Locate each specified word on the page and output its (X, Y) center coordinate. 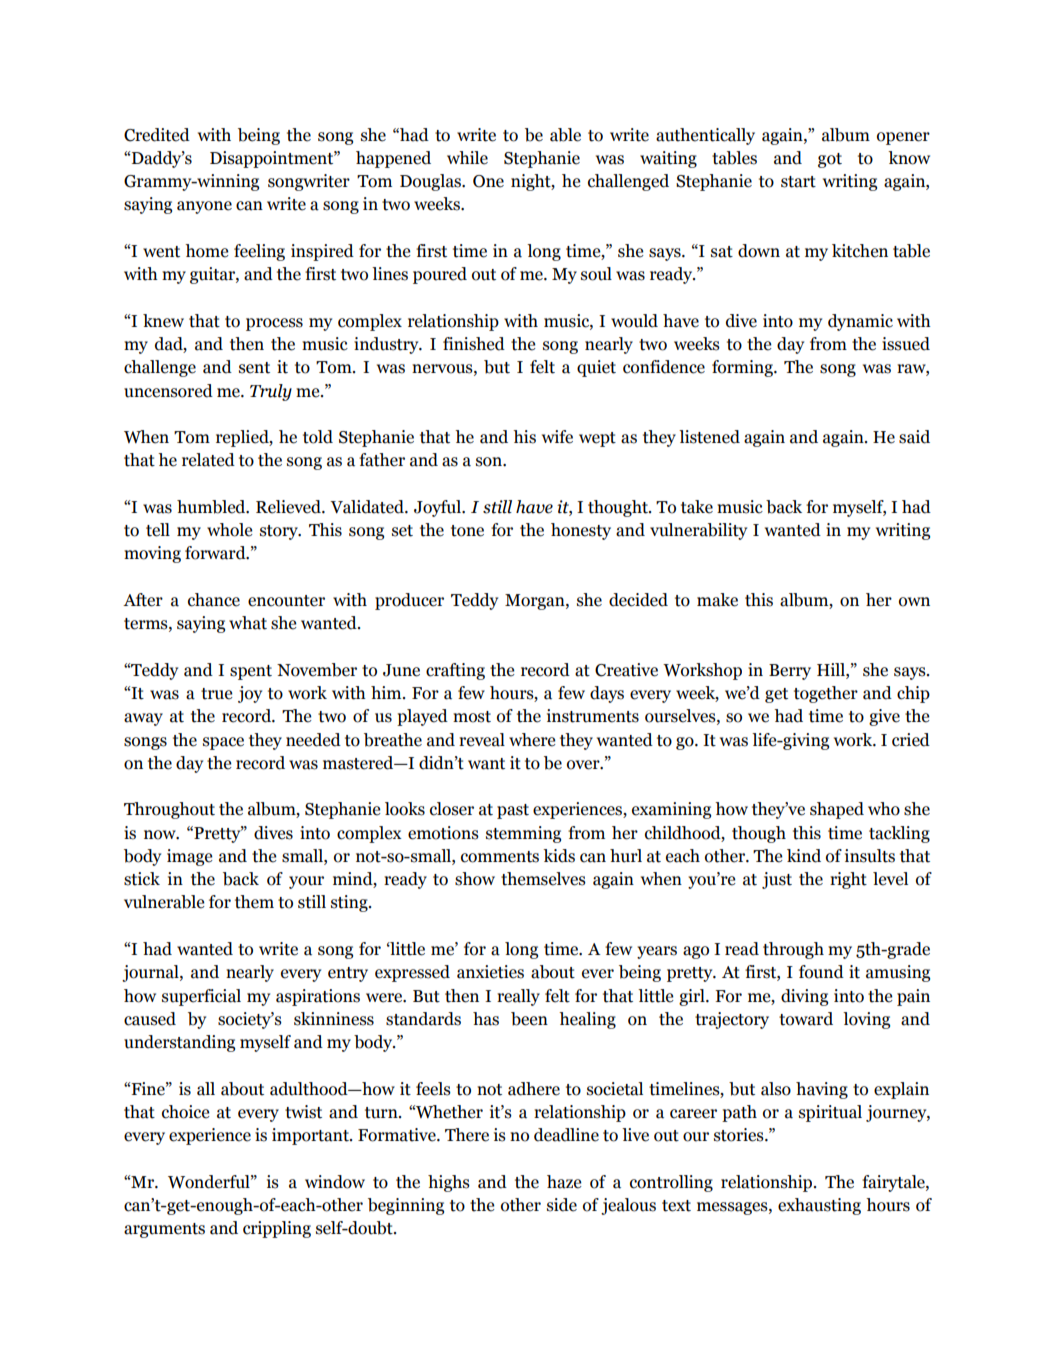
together (826, 694)
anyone (204, 207)
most (472, 717)
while (467, 158)
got (830, 160)
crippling (277, 1229)
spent (251, 672)
